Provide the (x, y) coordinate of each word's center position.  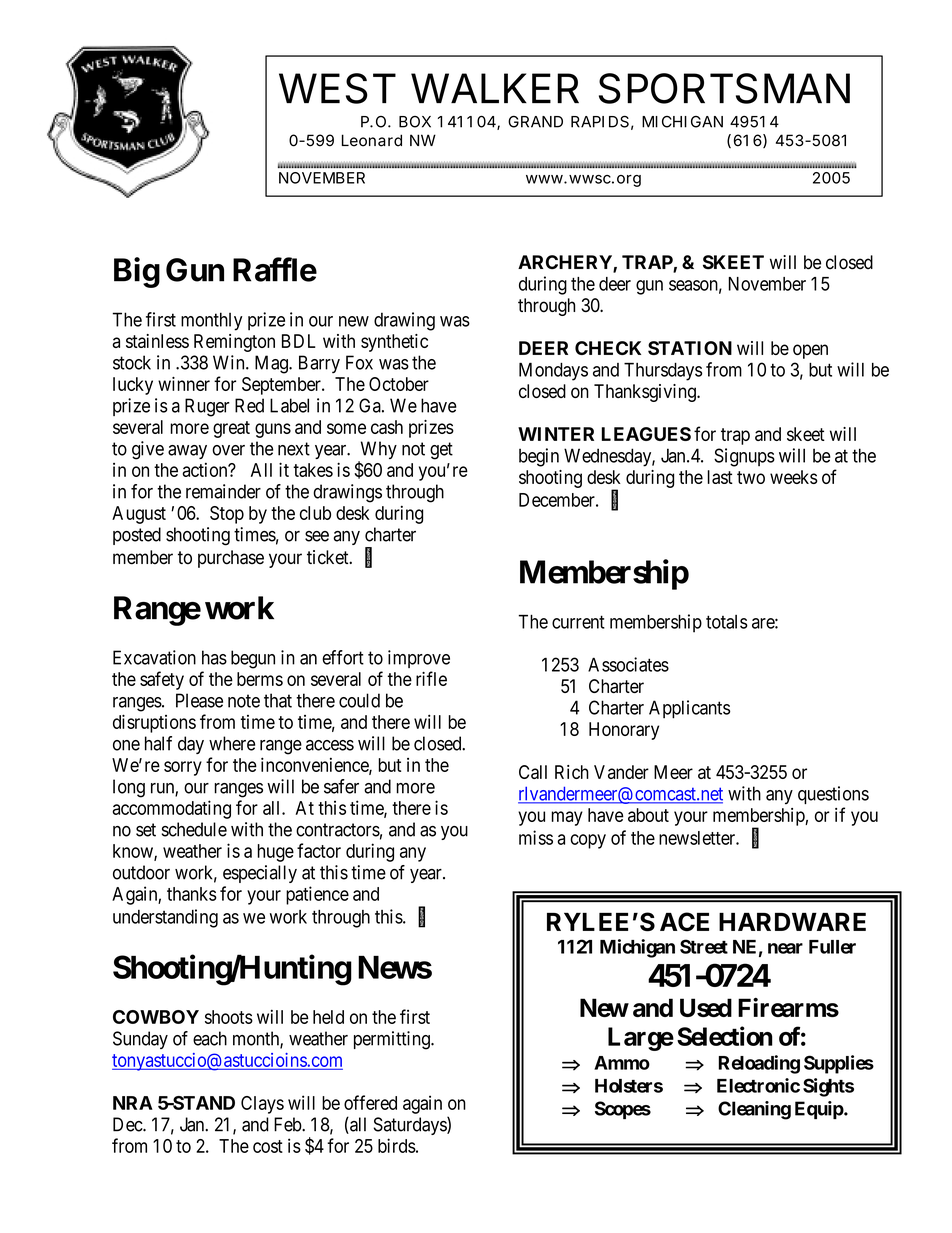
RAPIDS (600, 121)
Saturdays (411, 1126)
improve (419, 659)
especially (260, 874)
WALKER (495, 88)
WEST (336, 88)
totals (727, 622)
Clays (262, 1105)
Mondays (553, 371)
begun (253, 659)
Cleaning (754, 1110)
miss (536, 837)
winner (184, 384)
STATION (690, 348)
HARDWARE (792, 922)
